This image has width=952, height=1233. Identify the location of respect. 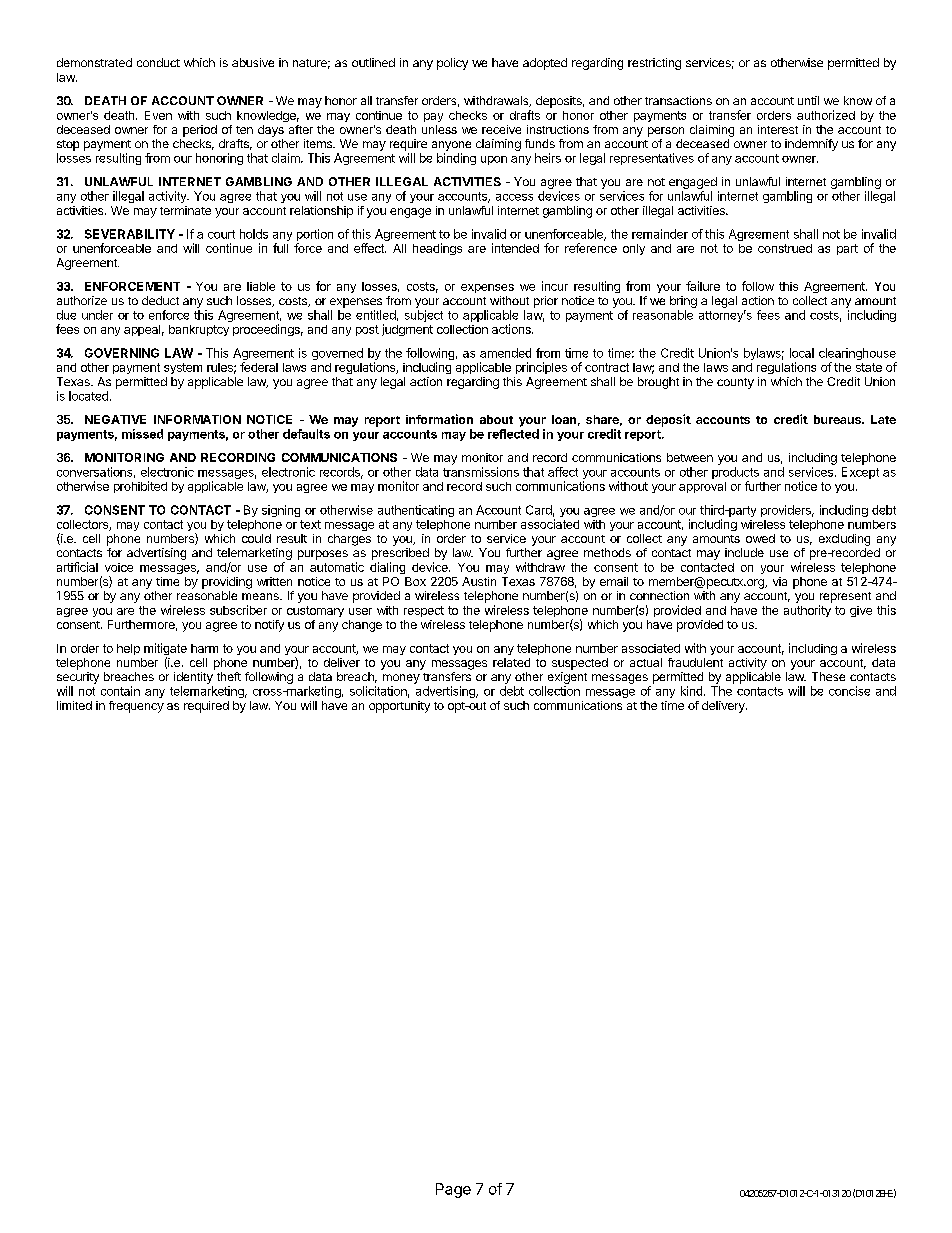
(424, 611).
